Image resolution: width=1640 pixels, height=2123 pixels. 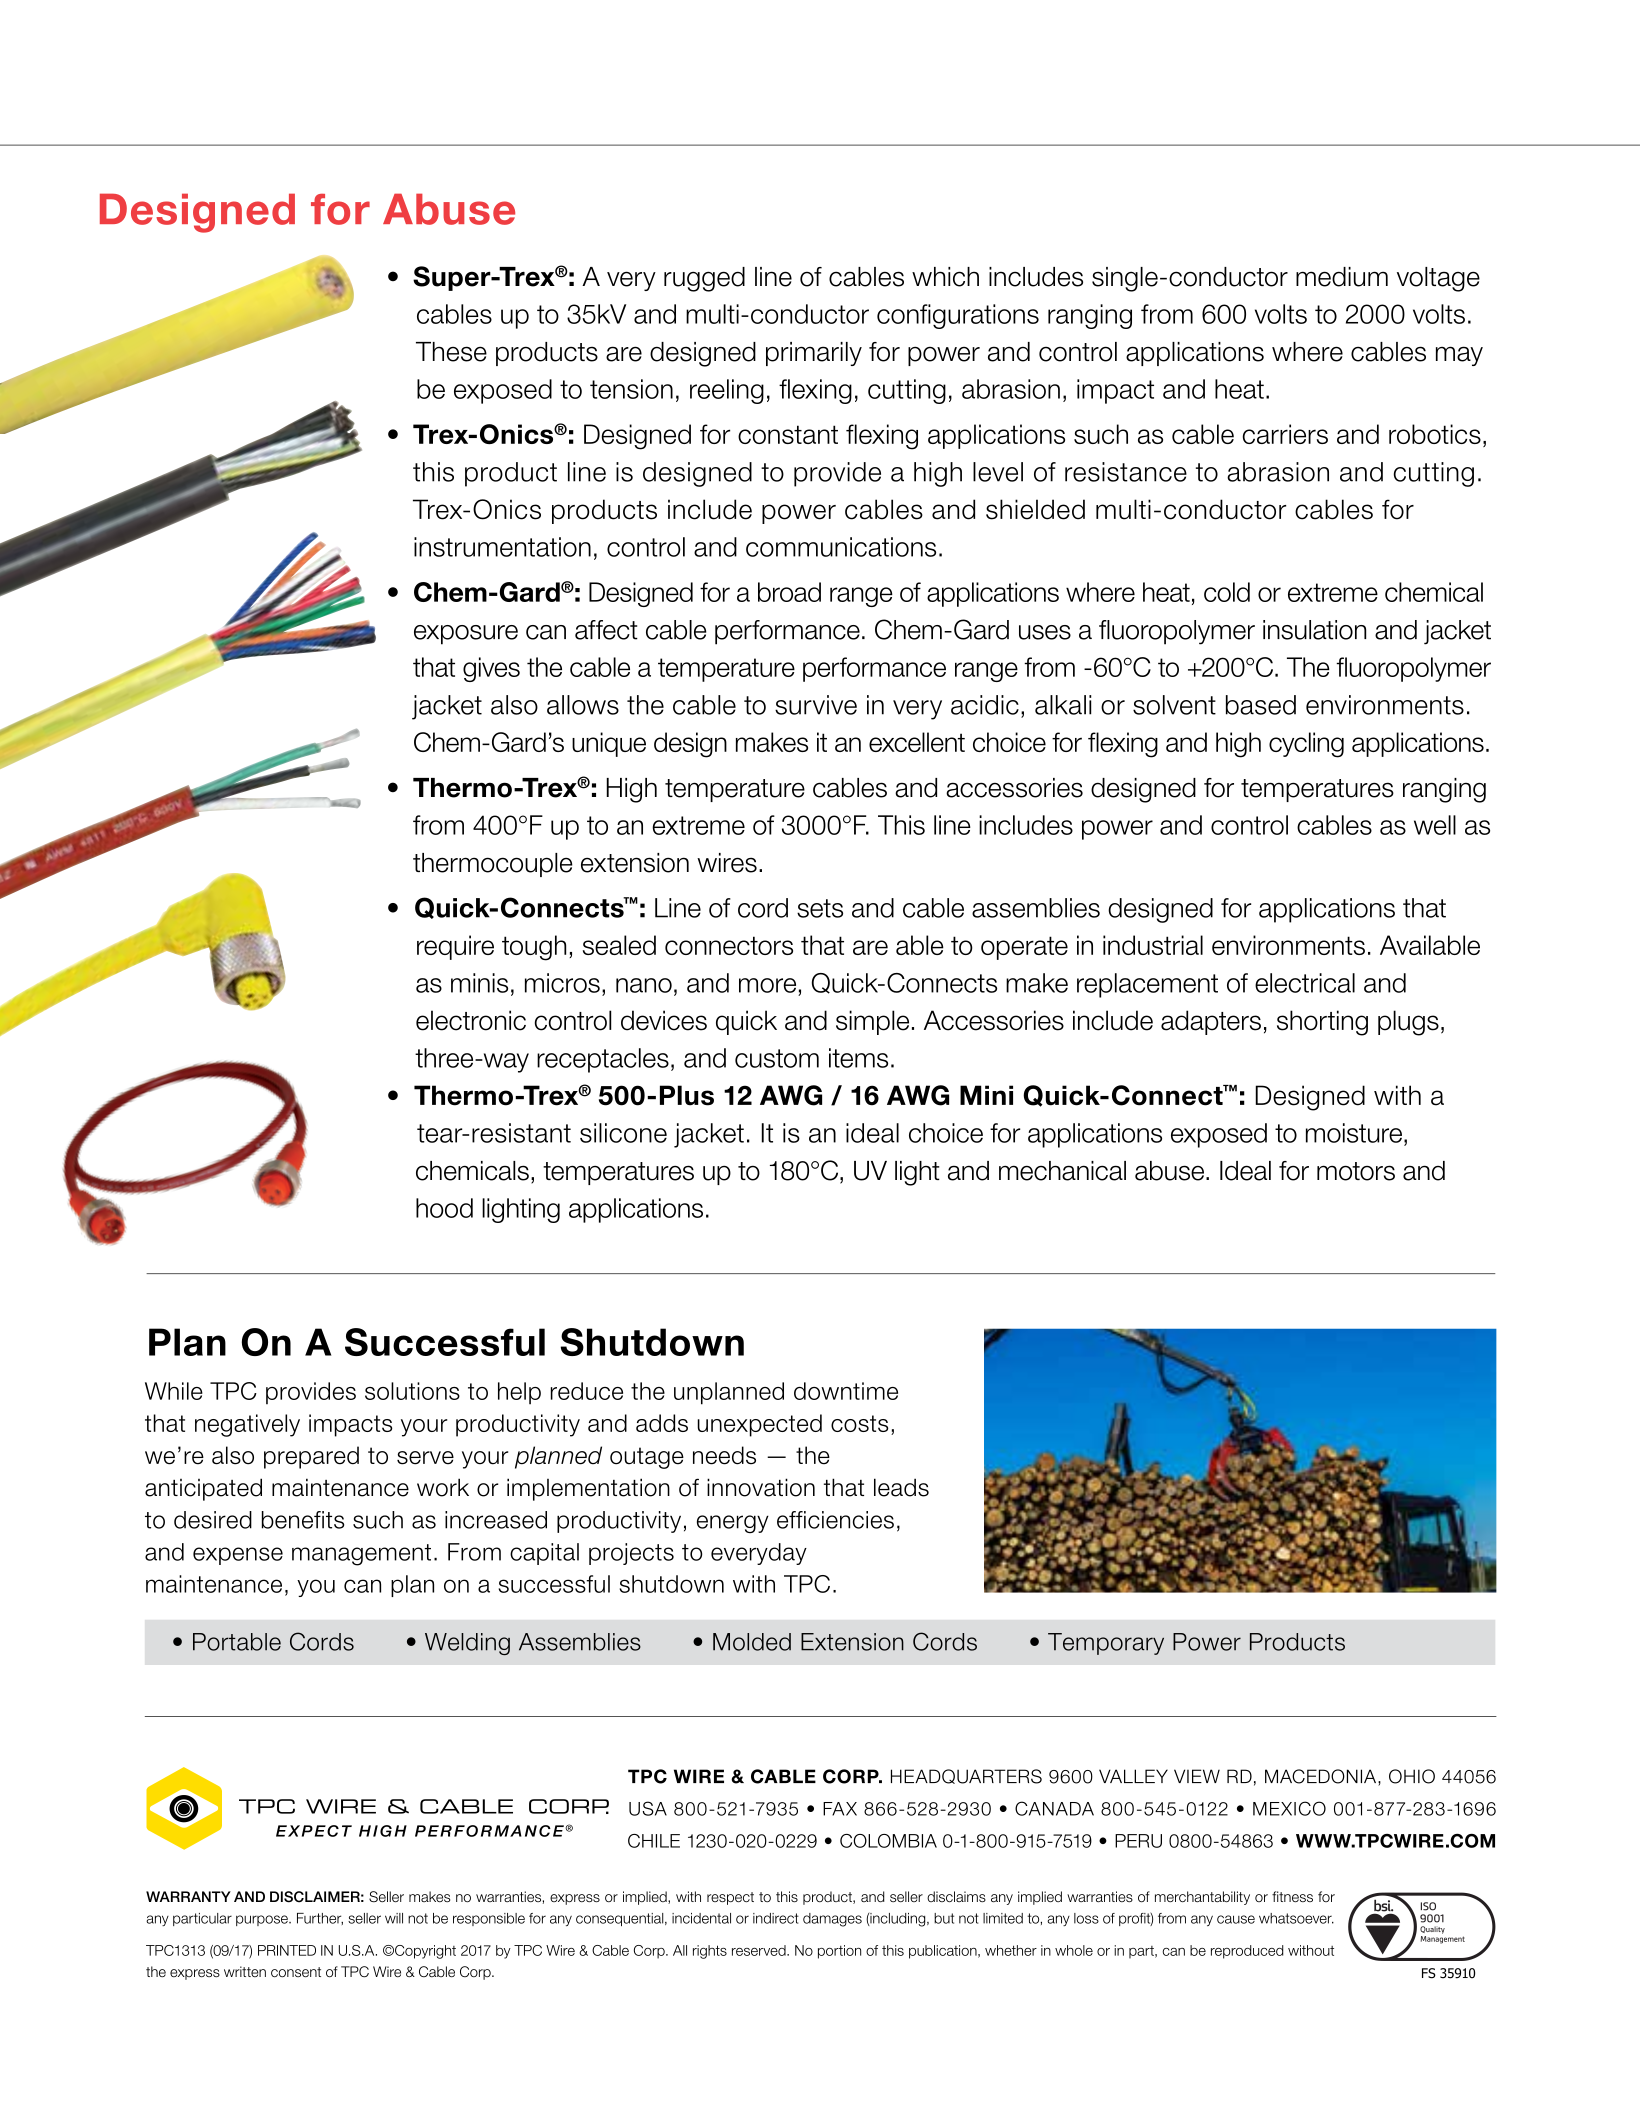 I want to click on sets, so click(x=820, y=908).
